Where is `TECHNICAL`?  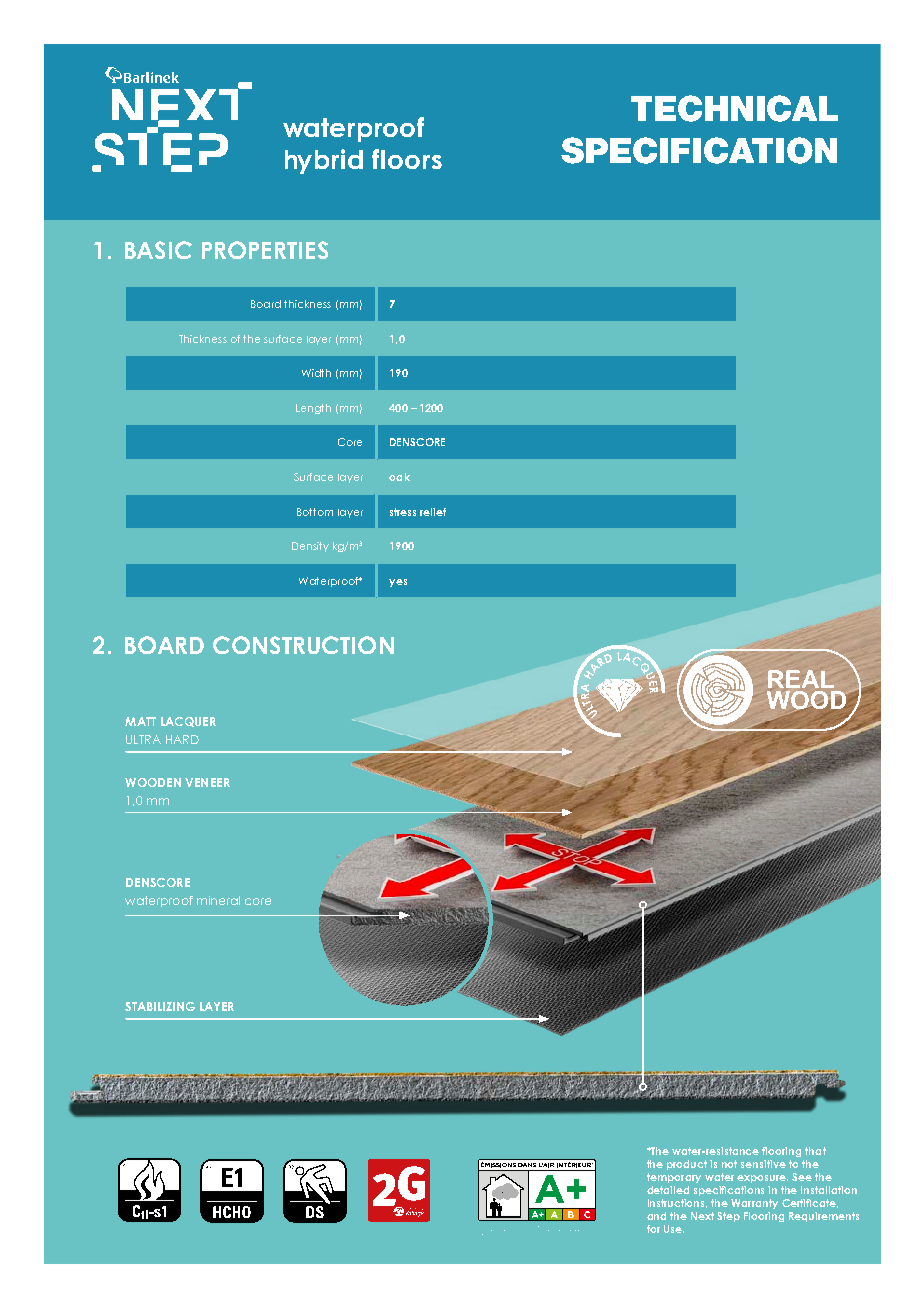 TECHNICAL is located at coordinates (734, 108).
